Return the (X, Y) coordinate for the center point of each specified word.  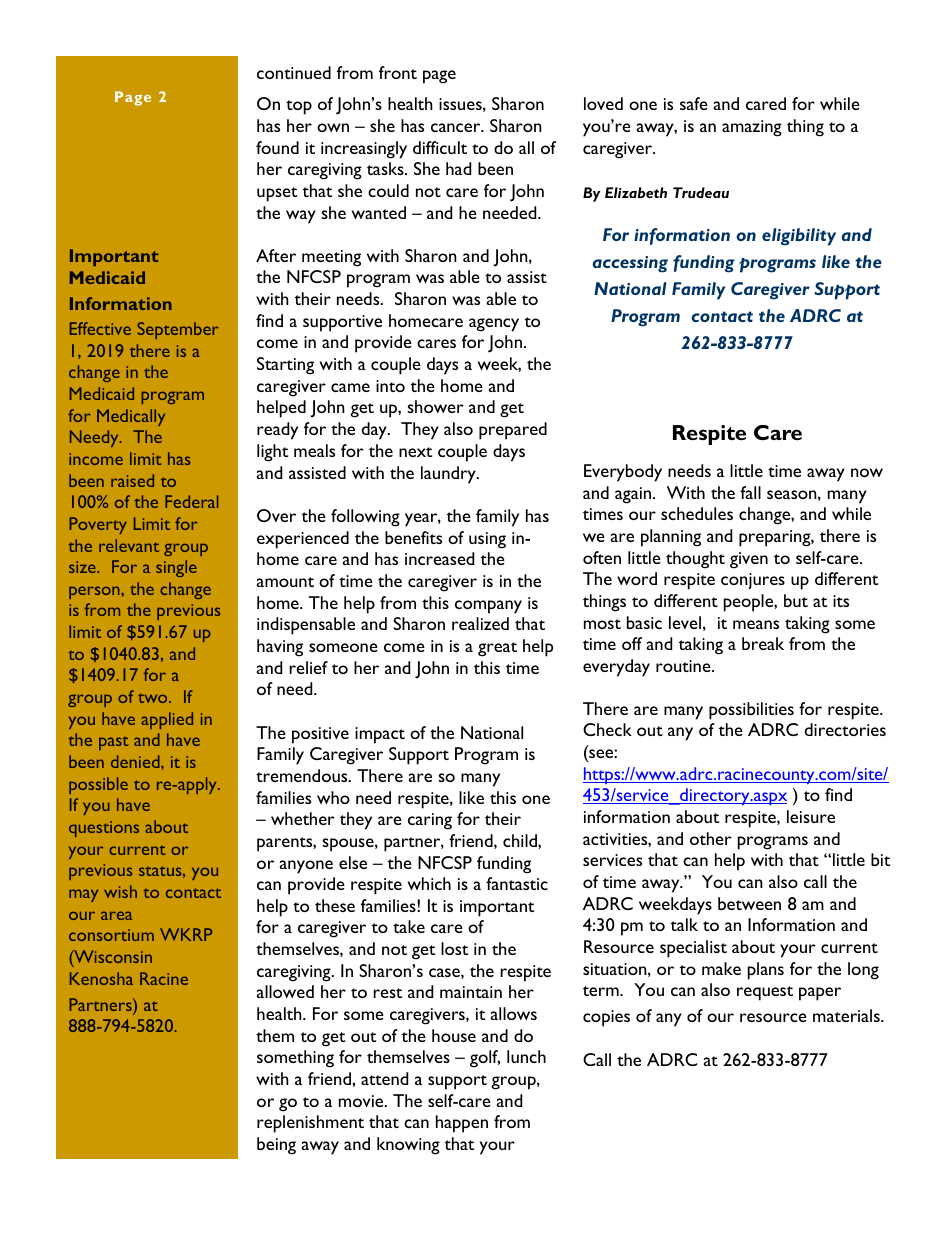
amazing (752, 128)
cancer (457, 127)
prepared (513, 431)
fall (750, 492)
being (276, 1146)
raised (132, 480)
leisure (811, 816)
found (277, 147)
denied (136, 761)
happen (462, 1124)
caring (430, 821)
